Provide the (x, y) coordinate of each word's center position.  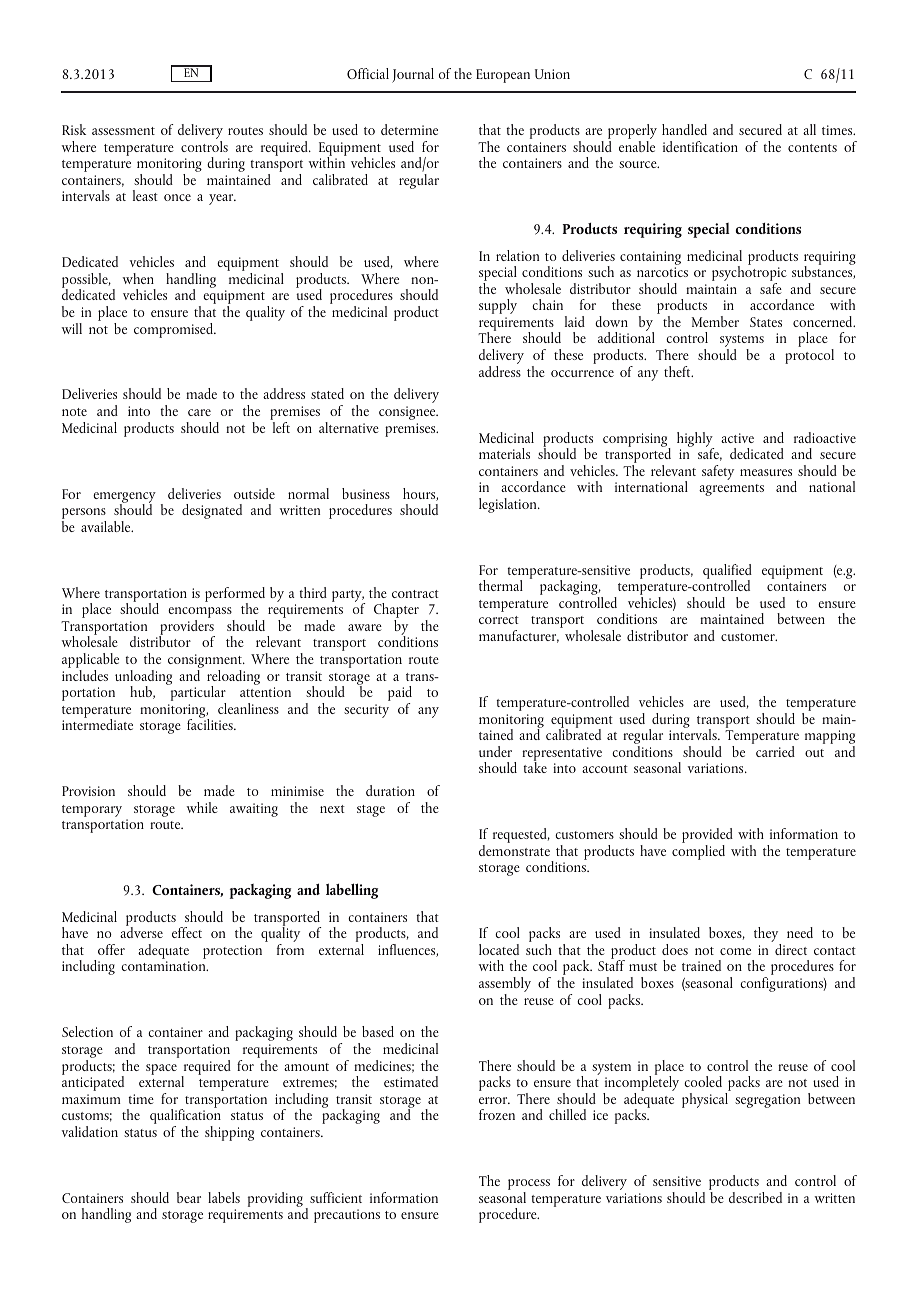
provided (707, 837)
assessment (123, 131)
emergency (124, 498)
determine (409, 129)
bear (189, 1197)
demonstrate (514, 850)
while (202, 807)
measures (766, 472)
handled (684, 129)
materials (504, 453)
